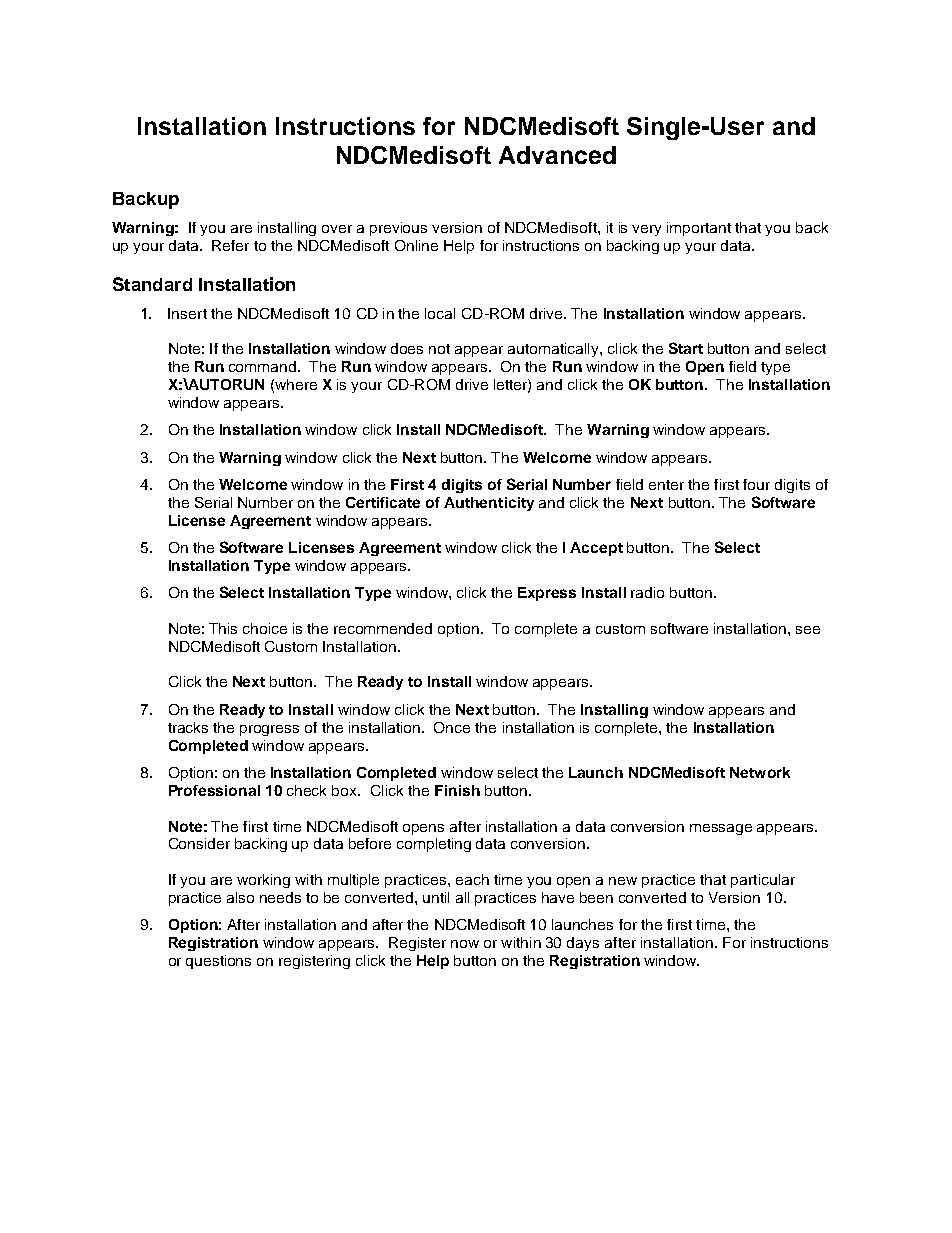 The width and height of the image is (952, 1233). Describe the element at coordinates (230, 245) in the image. I see `Refer` at that location.
